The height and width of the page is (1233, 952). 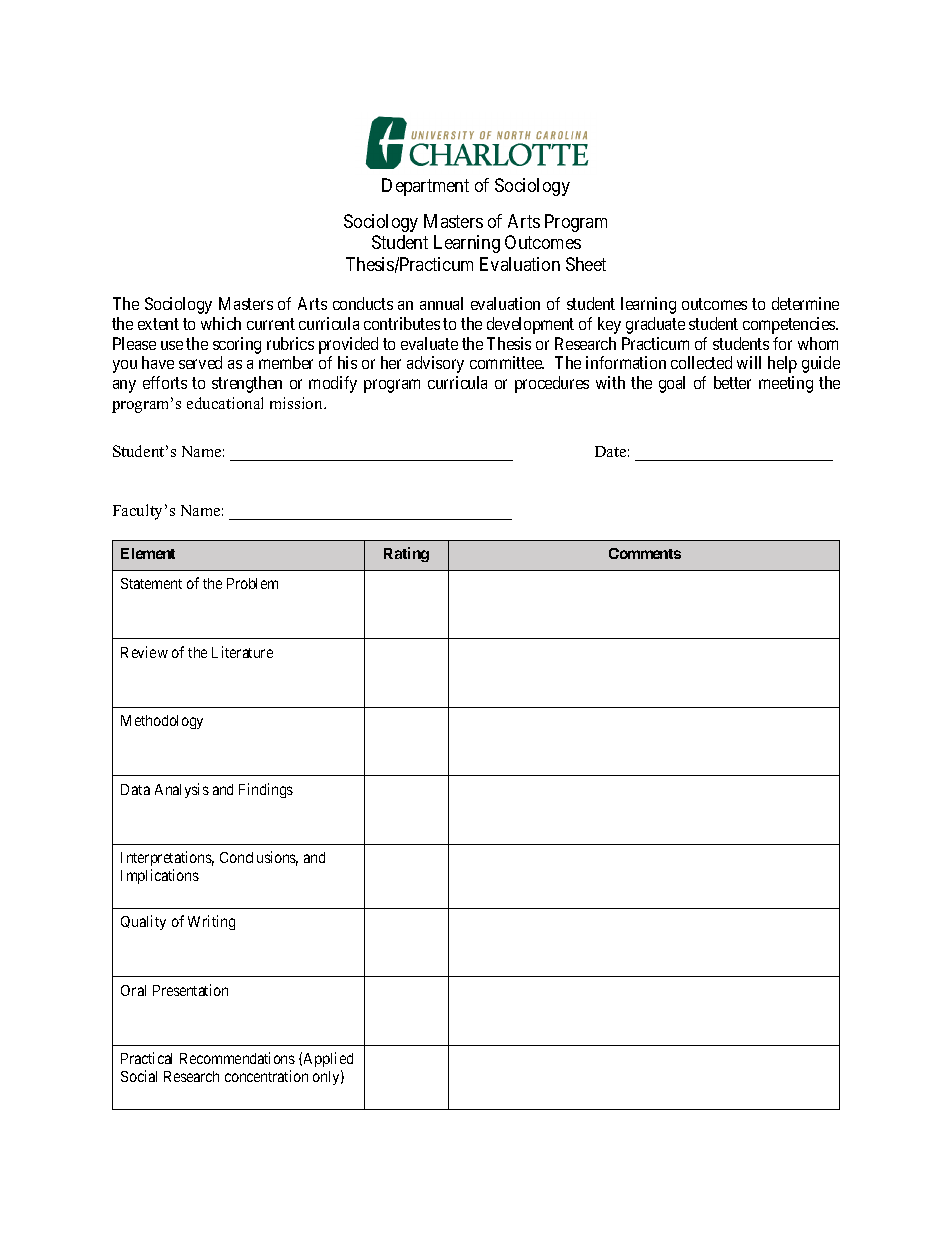 What do you see at coordinates (221, 323) in the page?
I see `which` at bounding box center [221, 323].
